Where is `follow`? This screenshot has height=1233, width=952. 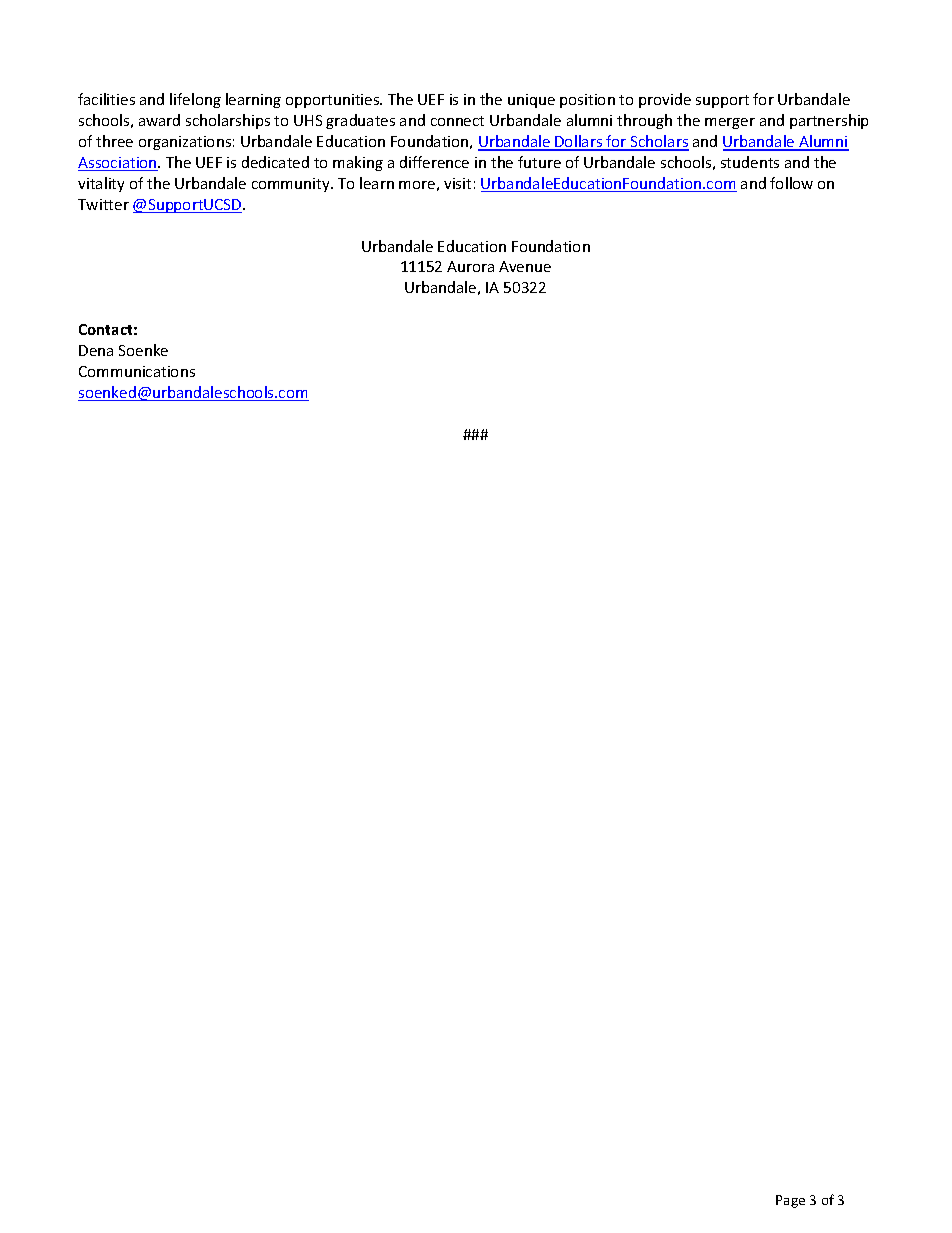 follow is located at coordinates (791, 183).
